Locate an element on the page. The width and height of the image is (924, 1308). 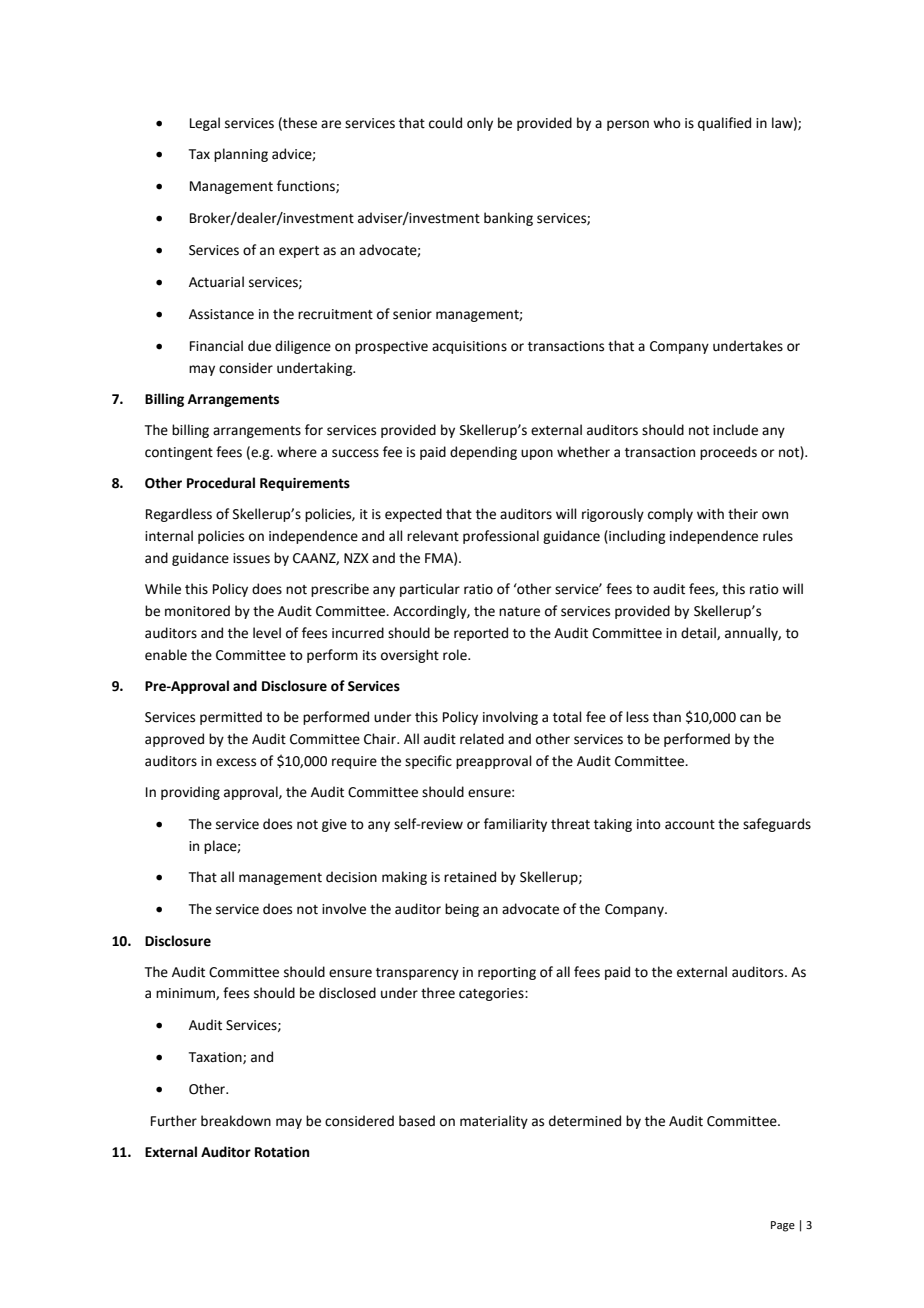
professional is located at coordinates (501, 537).
